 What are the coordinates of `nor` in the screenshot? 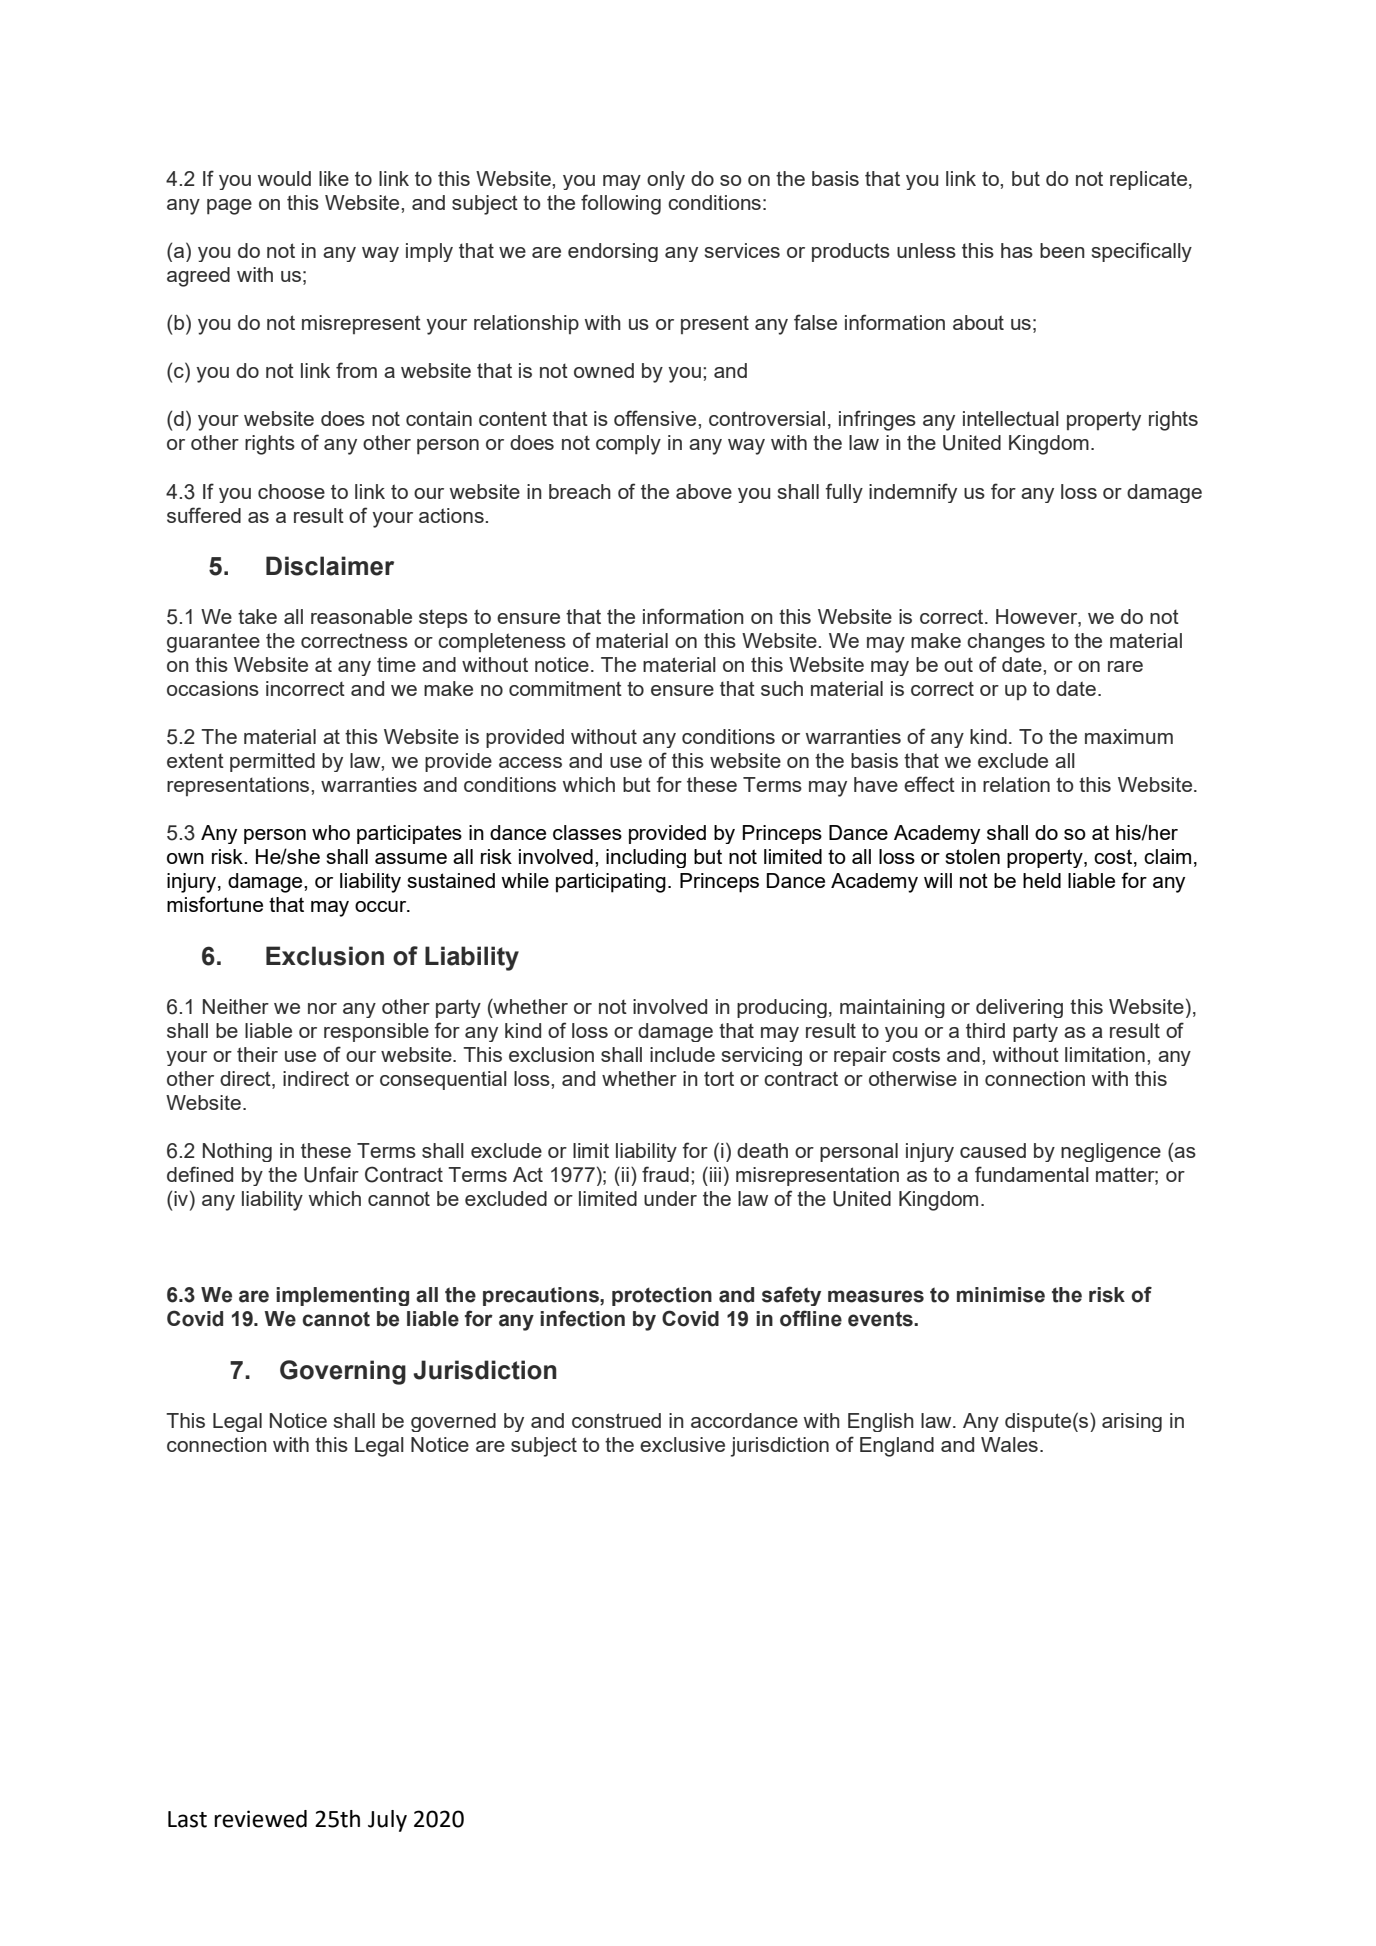 It's located at (322, 1008).
